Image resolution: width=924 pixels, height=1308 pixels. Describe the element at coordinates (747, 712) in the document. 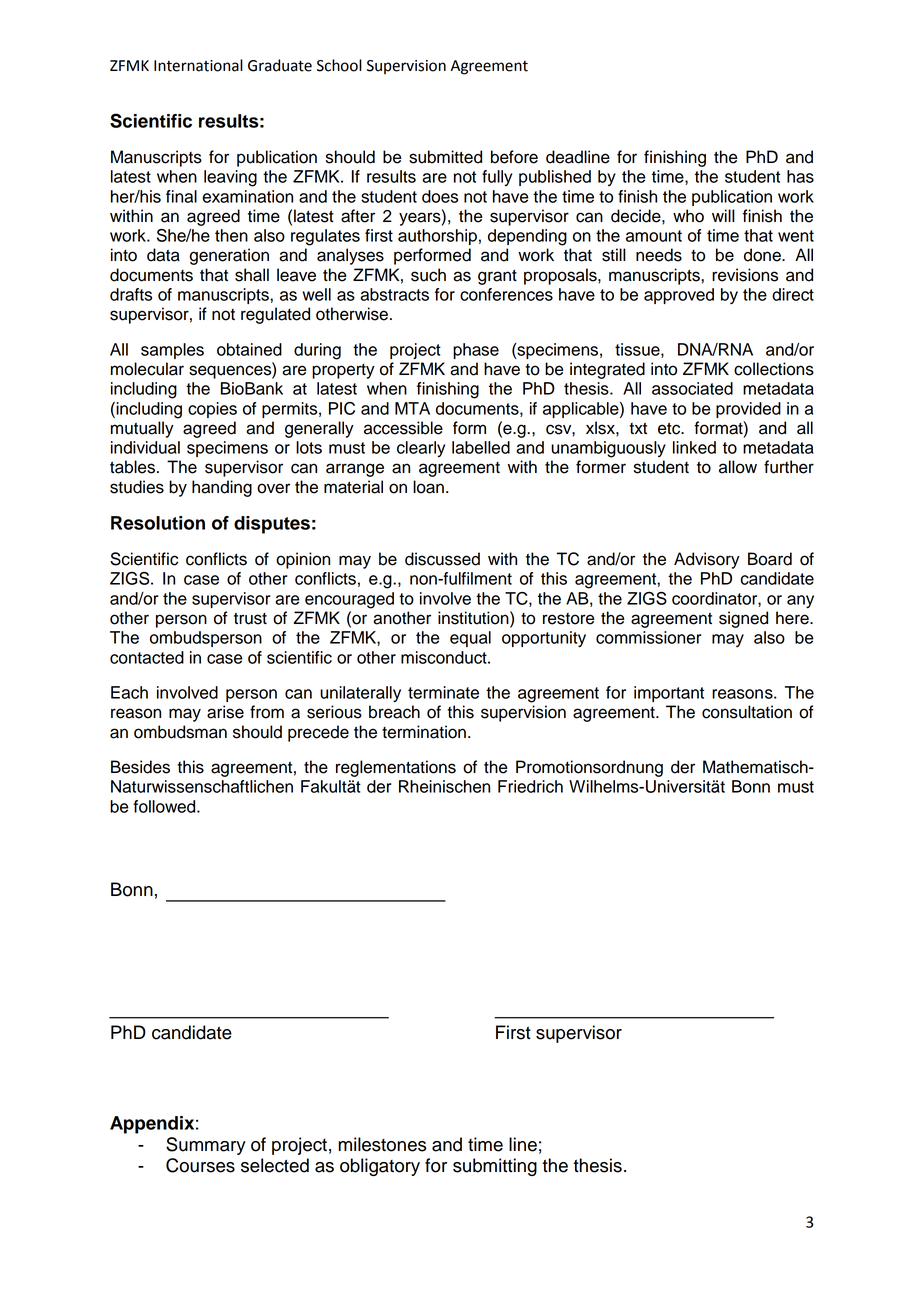

I see `consultation` at that location.
